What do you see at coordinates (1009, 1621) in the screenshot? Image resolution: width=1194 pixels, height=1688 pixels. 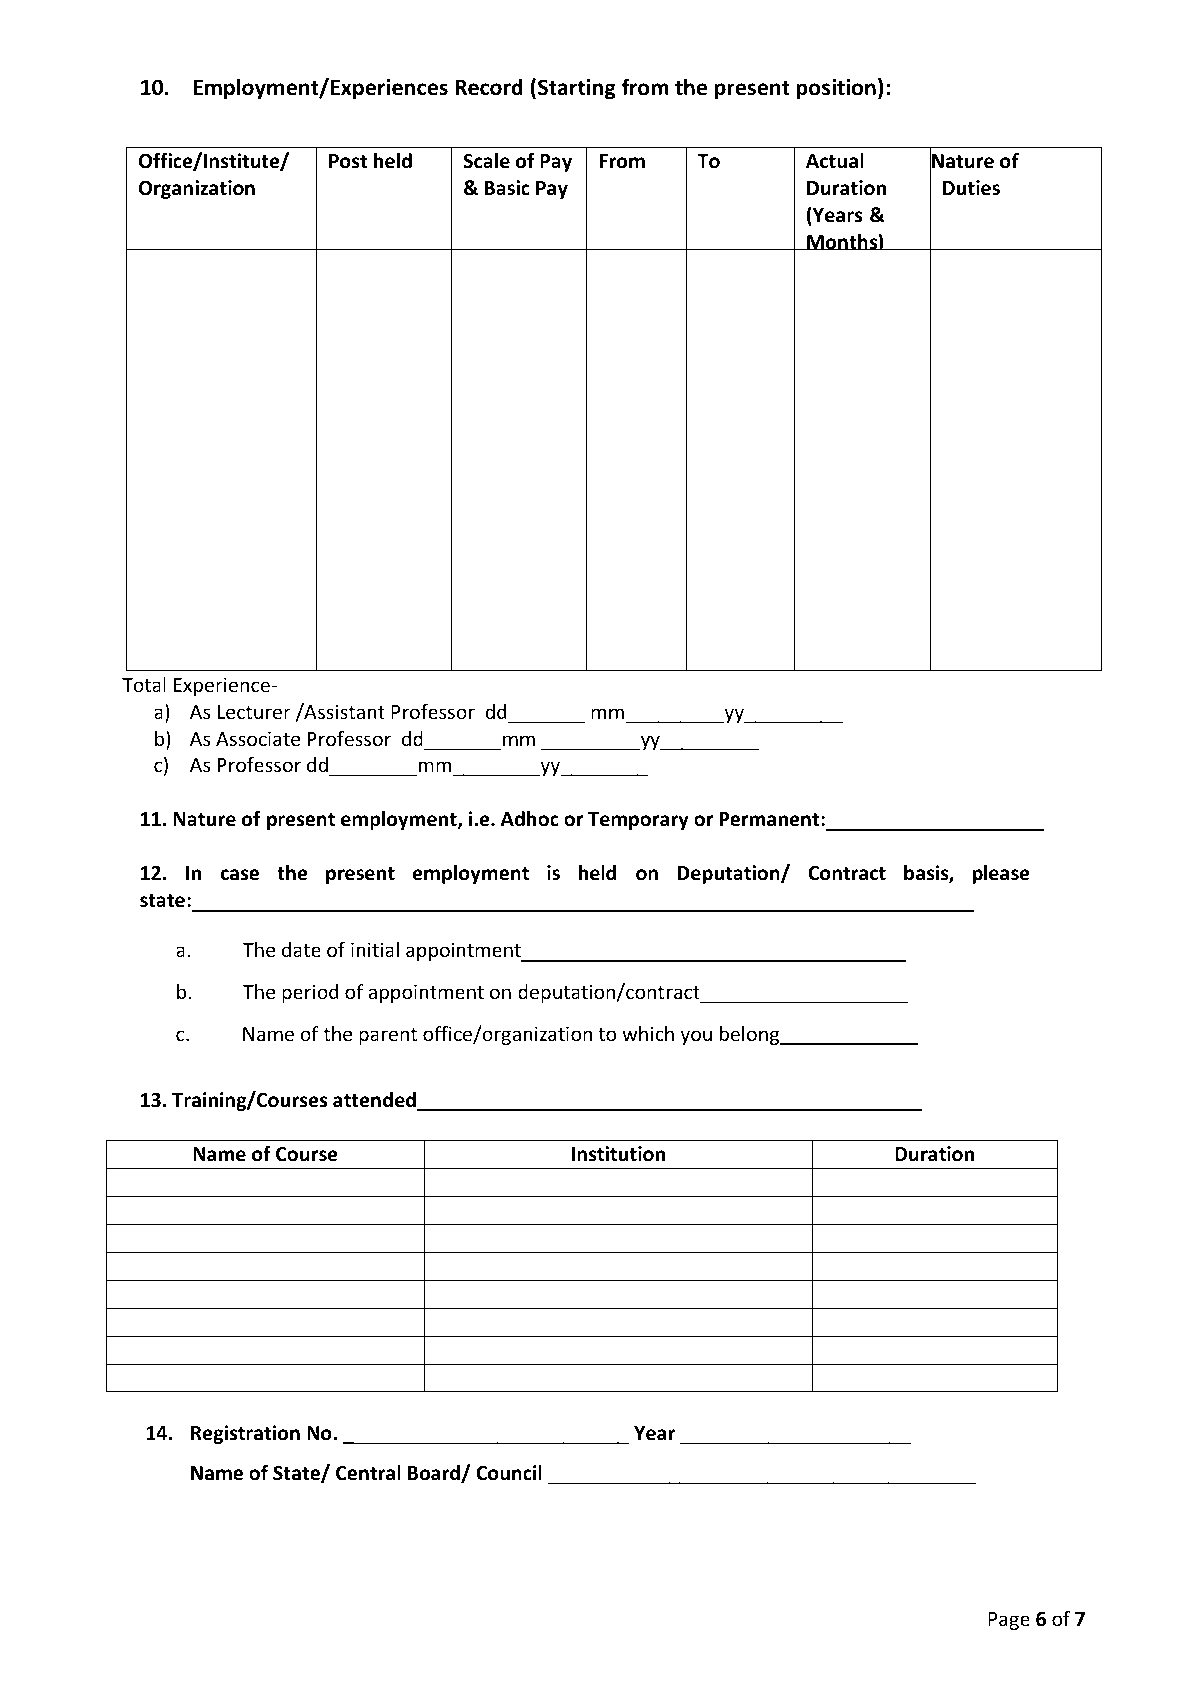 I see `Page` at bounding box center [1009, 1621].
